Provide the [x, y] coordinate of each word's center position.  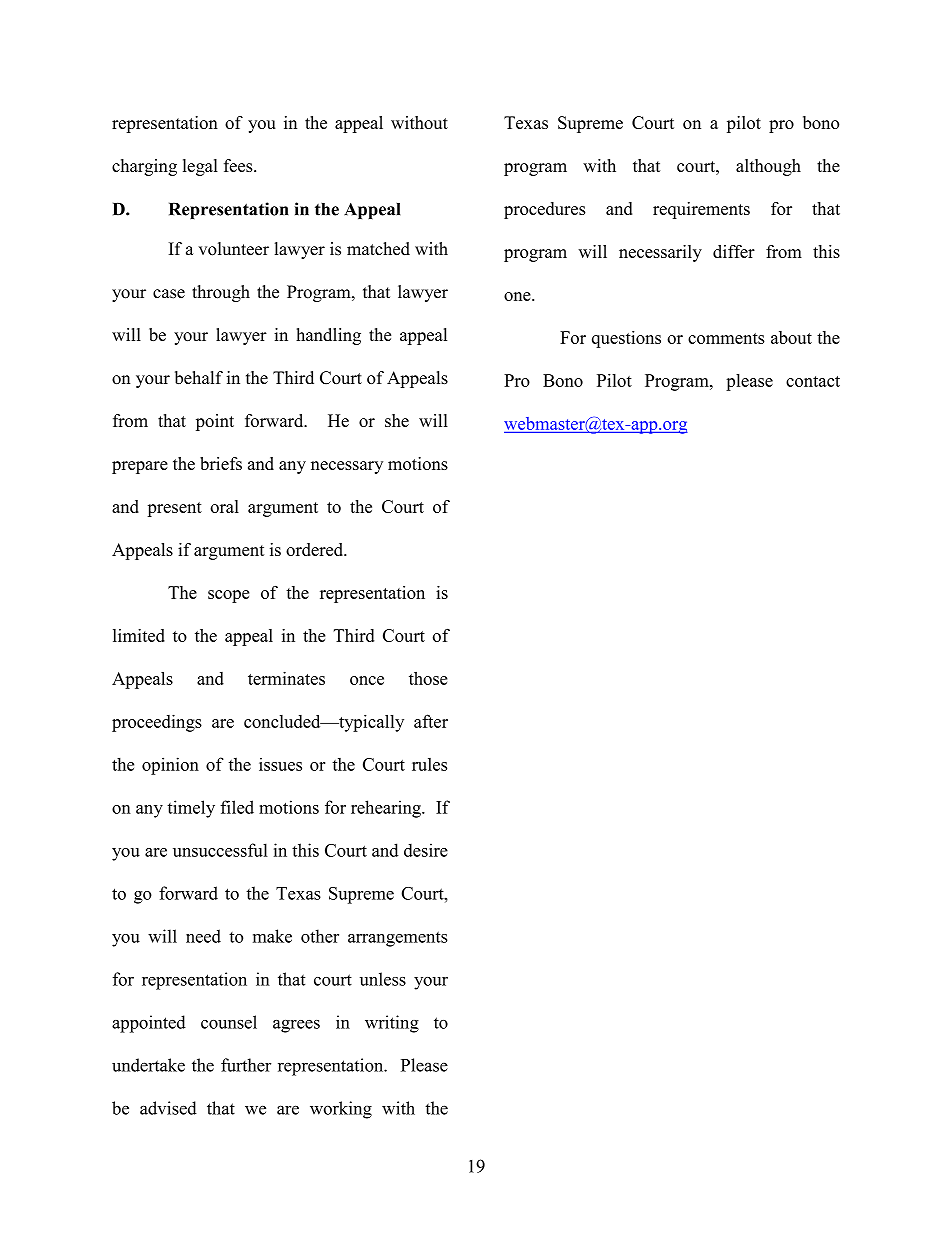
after [431, 721]
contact [813, 381]
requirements [701, 210]
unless [383, 979]
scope [228, 596]
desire [426, 850]
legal [200, 167]
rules [429, 764]
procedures [545, 210]
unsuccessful [220, 850]
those [428, 678]
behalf [199, 377]
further [246, 1065]
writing [392, 1024]
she [397, 420]
